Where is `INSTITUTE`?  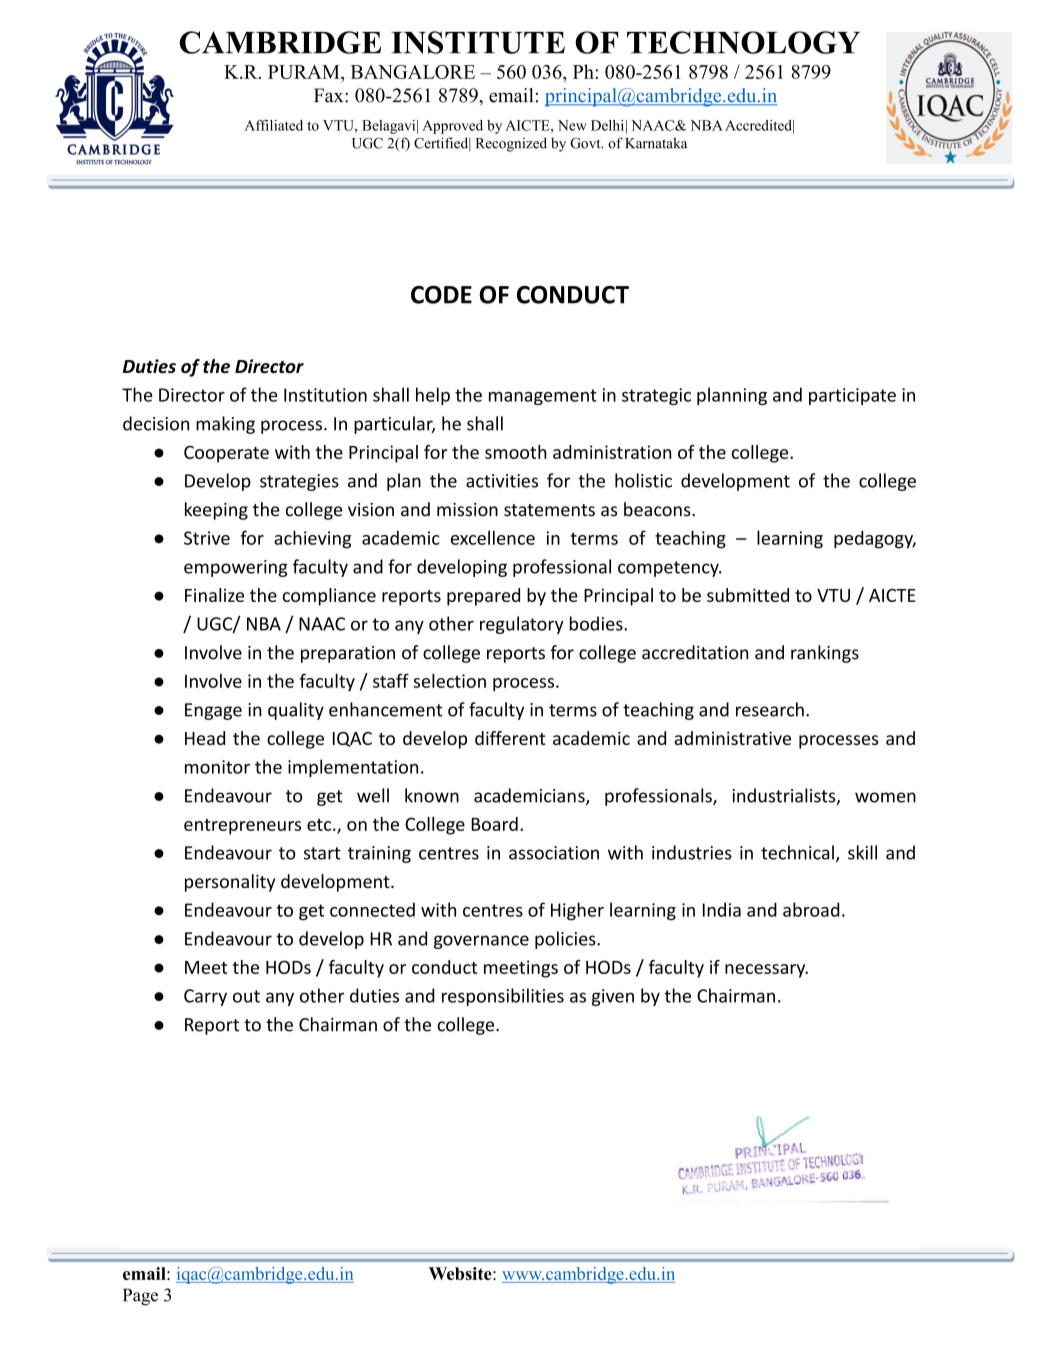 INSTITUTE is located at coordinates (478, 42).
